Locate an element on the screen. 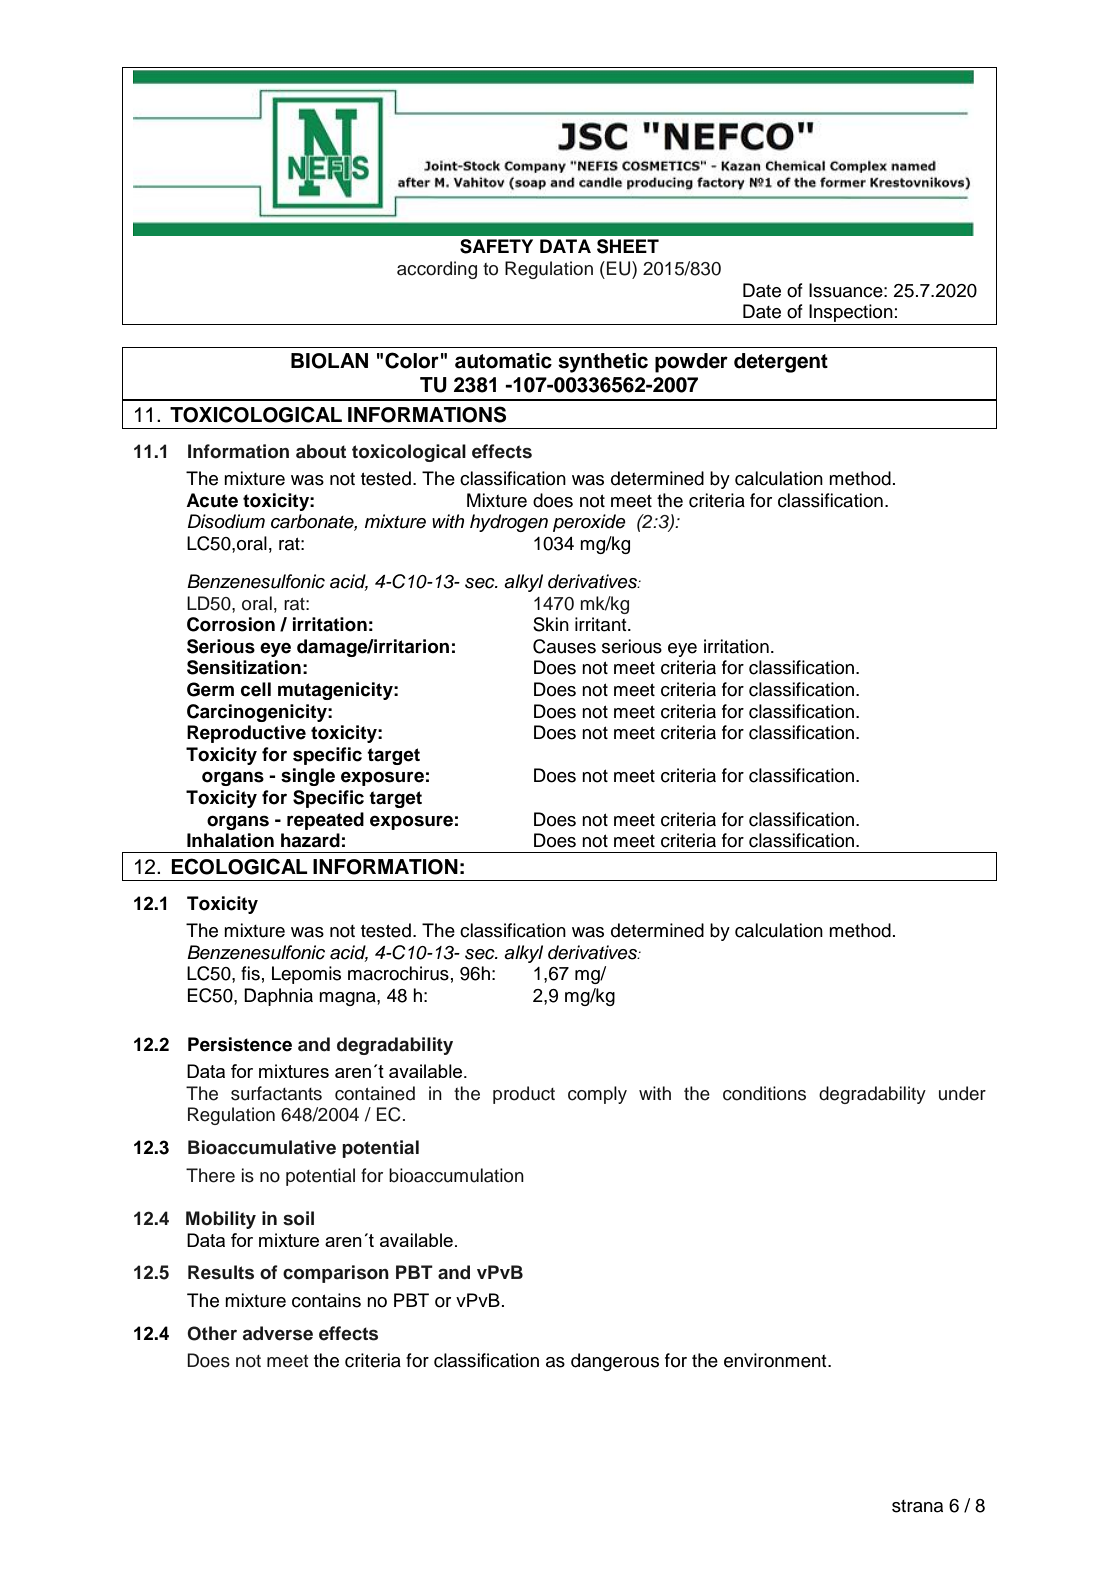 Image resolution: width=1119 pixels, height=1583 pixels. Corrosion is located at coordinates (231, 624).
